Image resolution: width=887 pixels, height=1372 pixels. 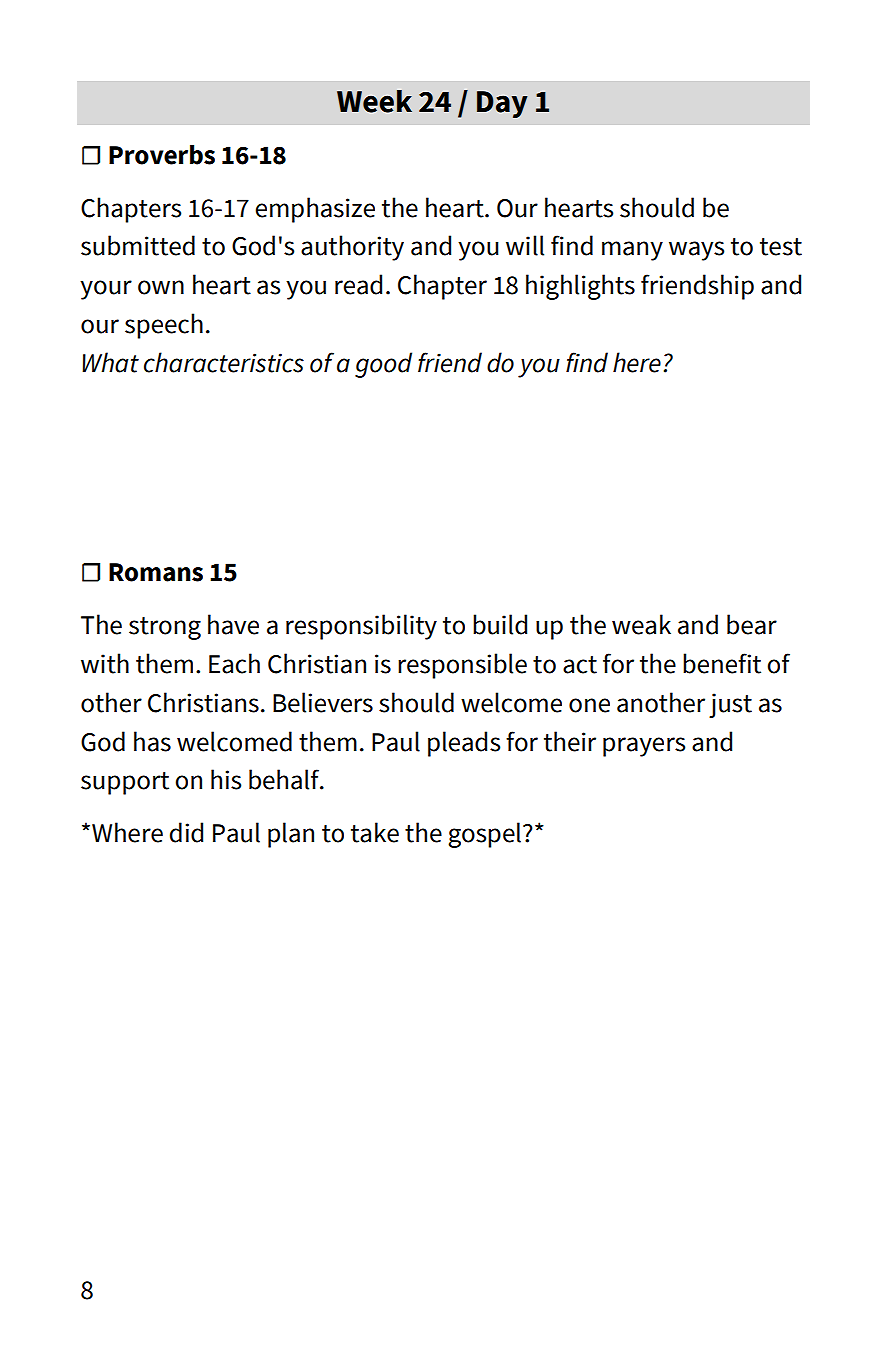 What do you see at coordinates (484, 835) in the screenshot?
I see `gospel` at bounding box center [484, 835].
